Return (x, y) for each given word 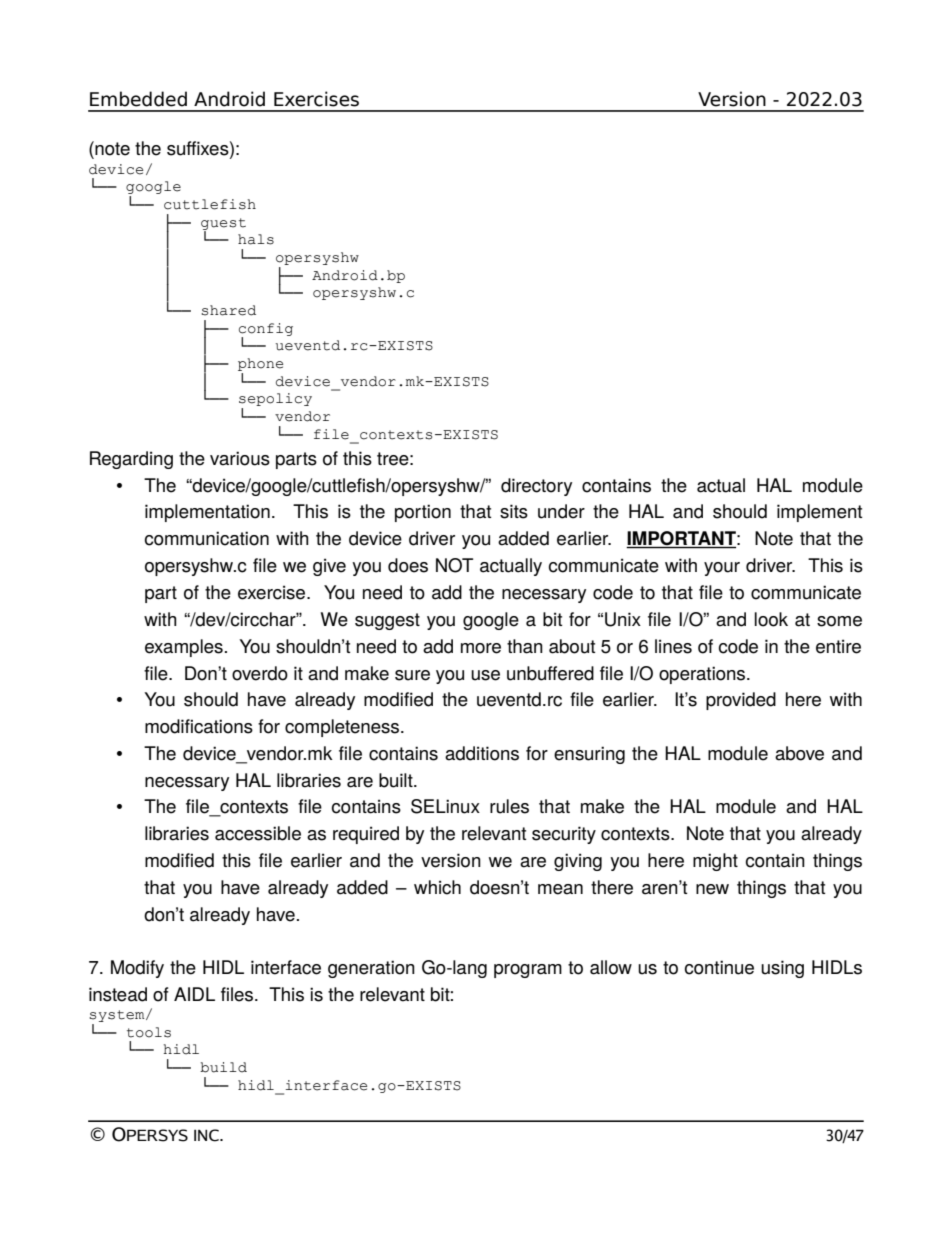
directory (536, 487)
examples (184, 648)
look (771, 619)
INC (207, 1135)
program (528, 971)
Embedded (138, 99)
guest (223, 225)
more (481, 648)
